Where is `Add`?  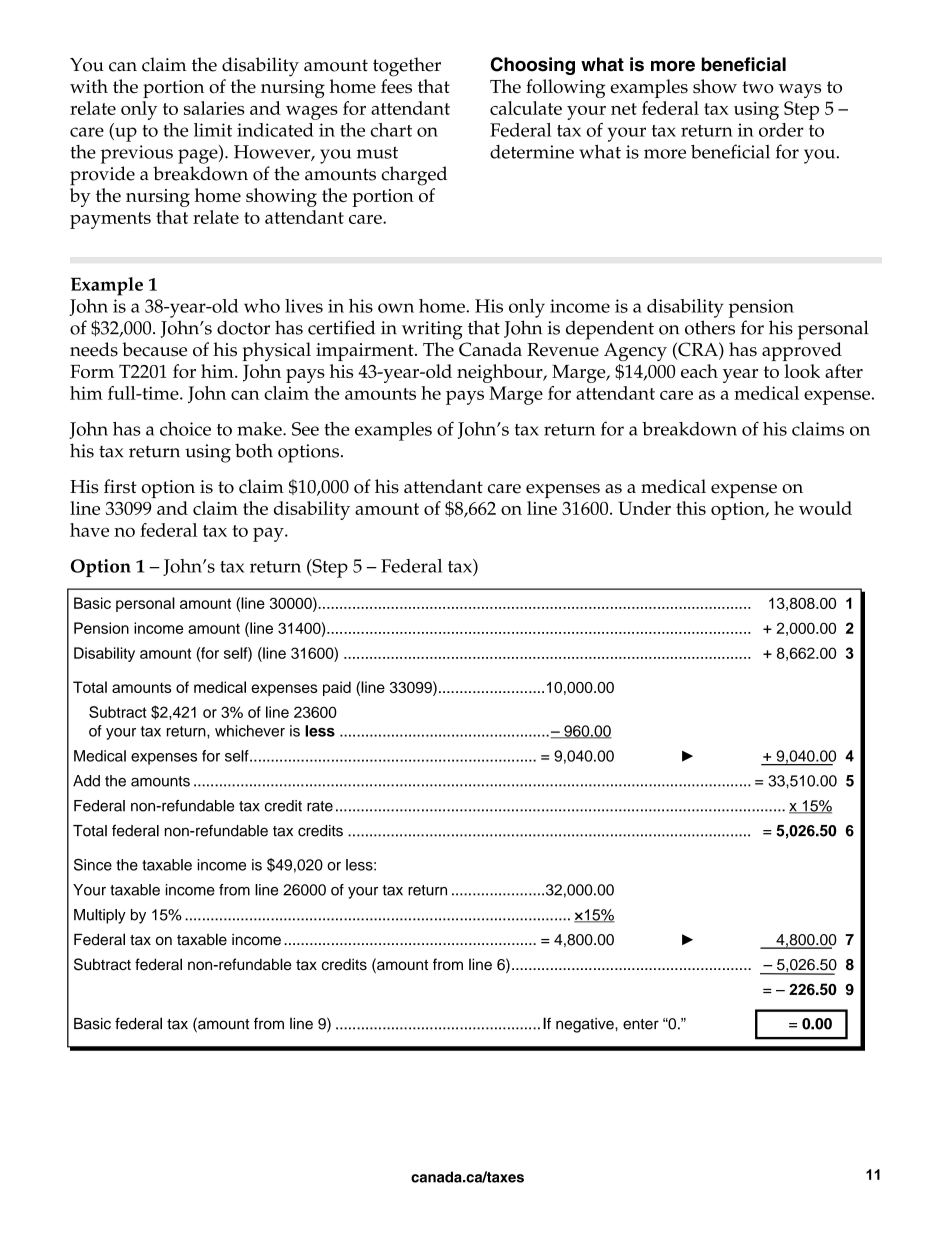
Add is located at coordinates (86, 781).
